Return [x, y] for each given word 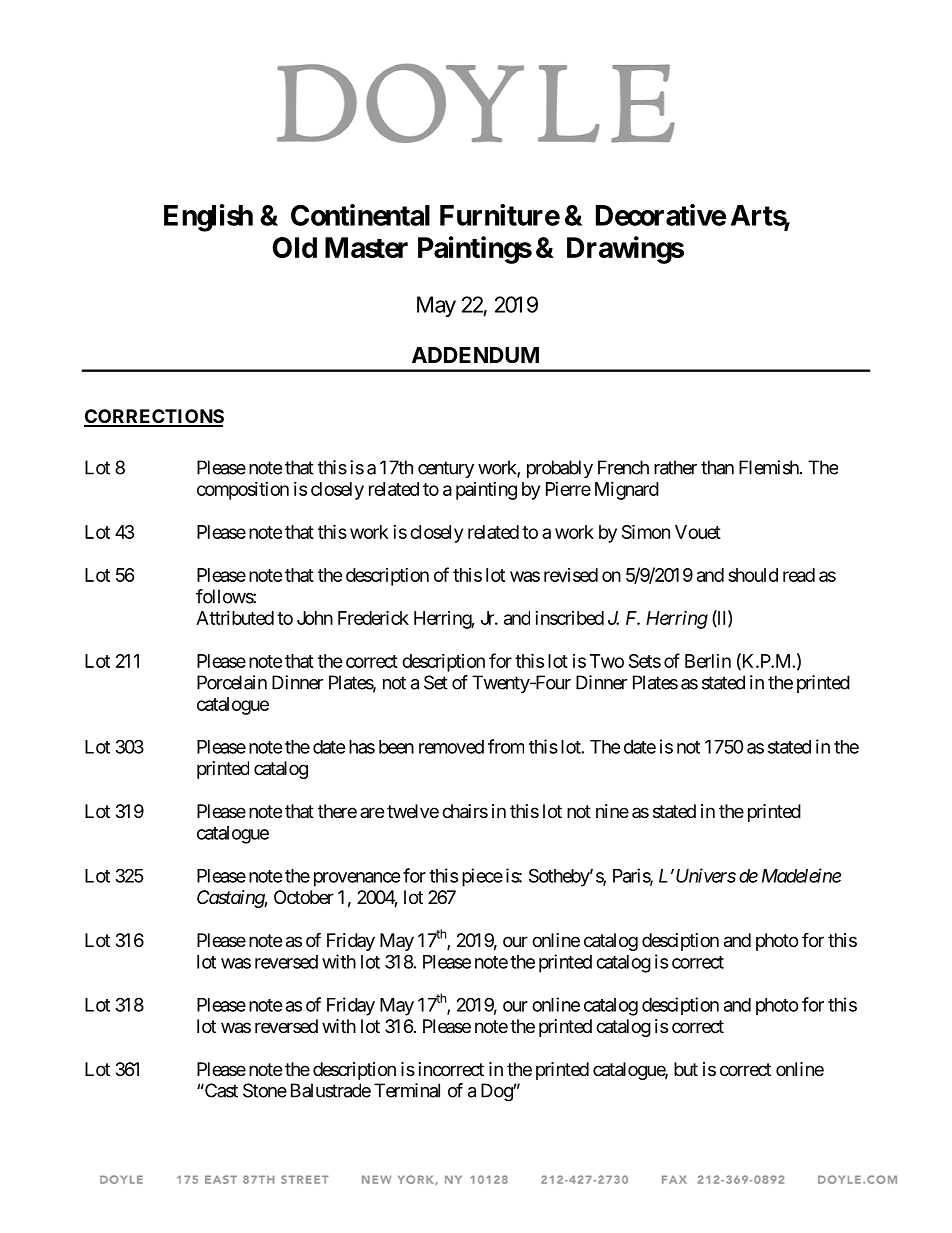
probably [560, 469]
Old [294, 247]
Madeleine [801, 875]
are [372, 812]
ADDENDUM [475, 355]
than [717, 467]
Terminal [407, 1090]
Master [366, 247]
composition [243, 491]
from [506, 746]
